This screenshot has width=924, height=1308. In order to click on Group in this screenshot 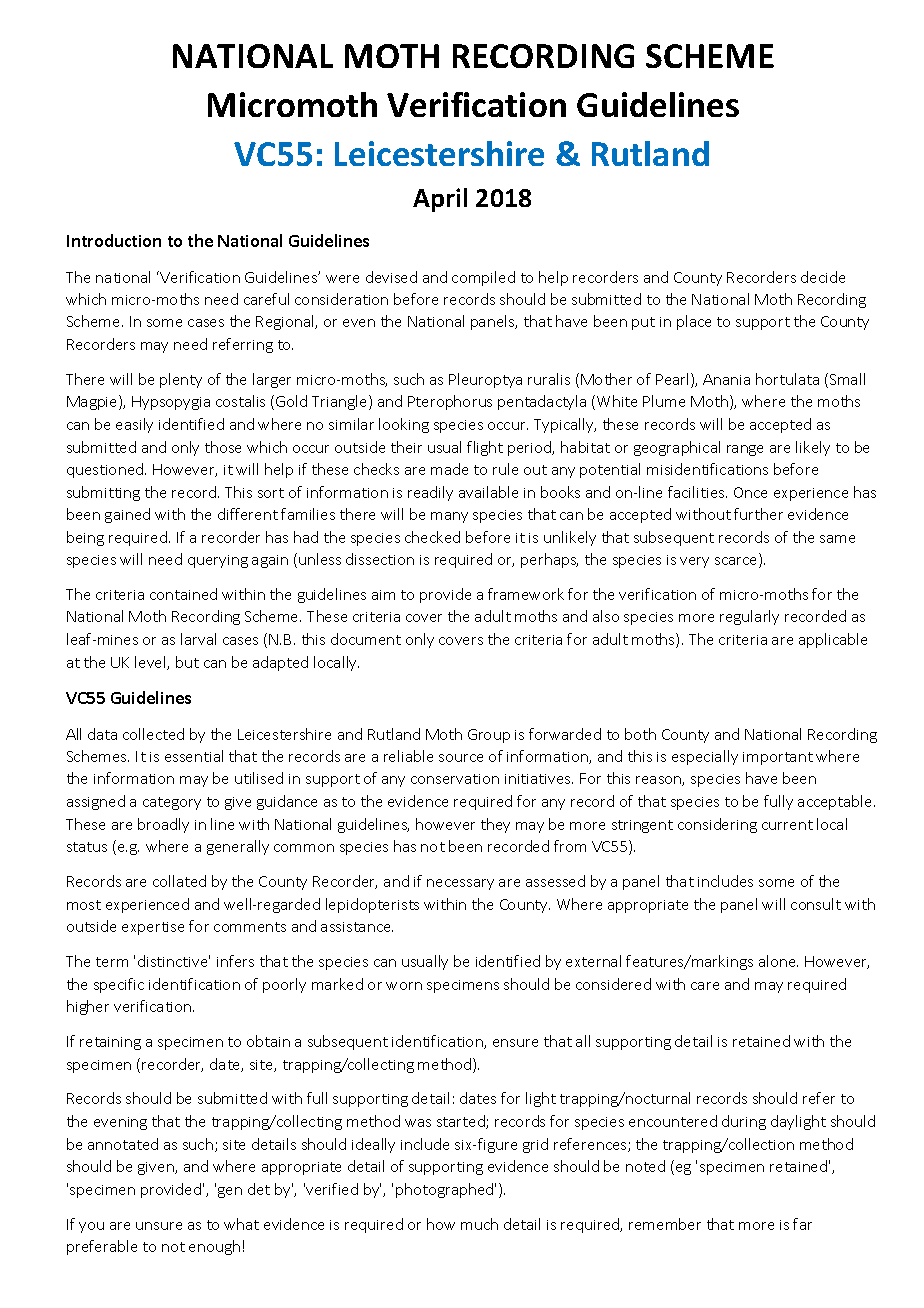, I will do `click(489, 736)`.
